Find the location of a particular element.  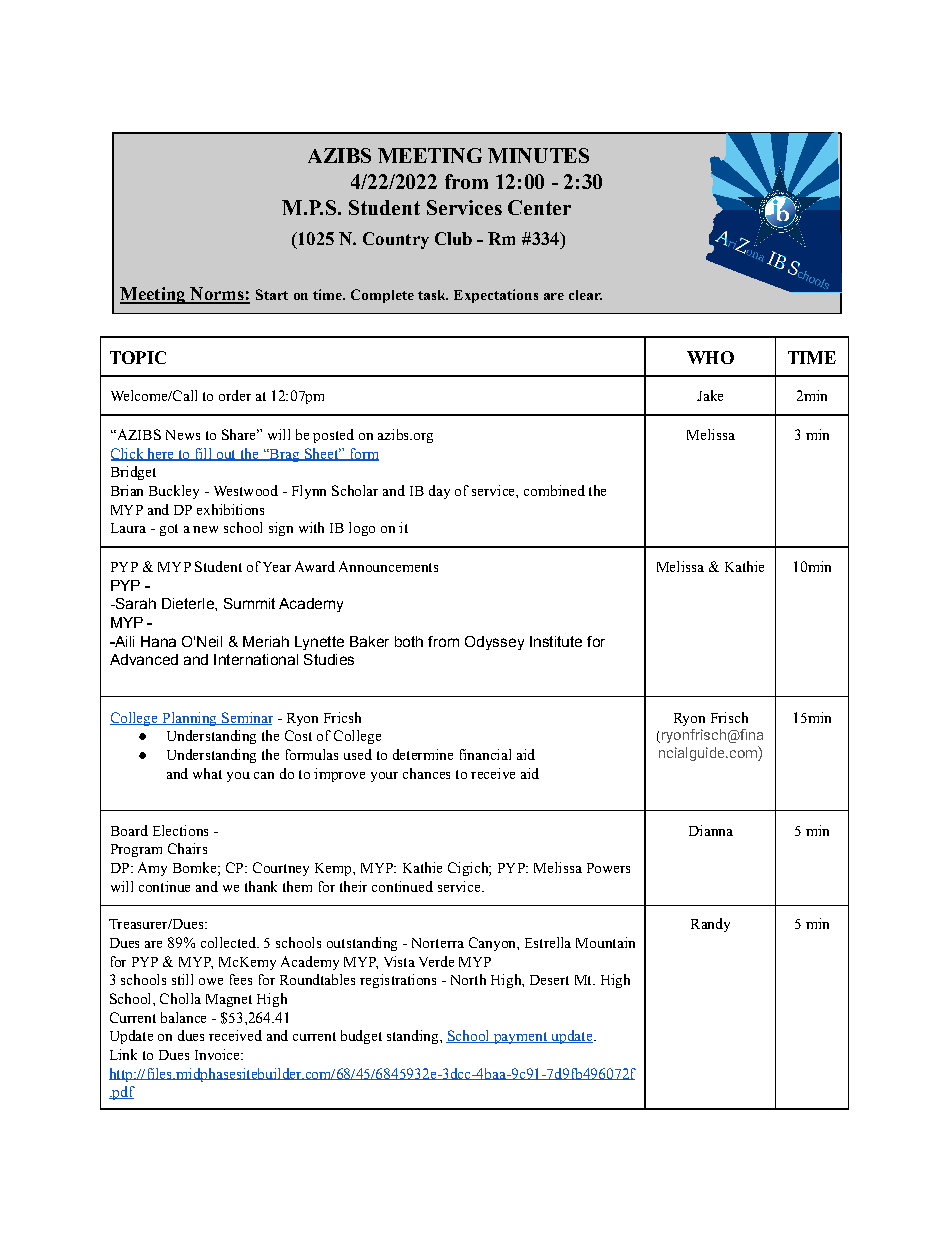

Country is located at coordinates (396, 240).
